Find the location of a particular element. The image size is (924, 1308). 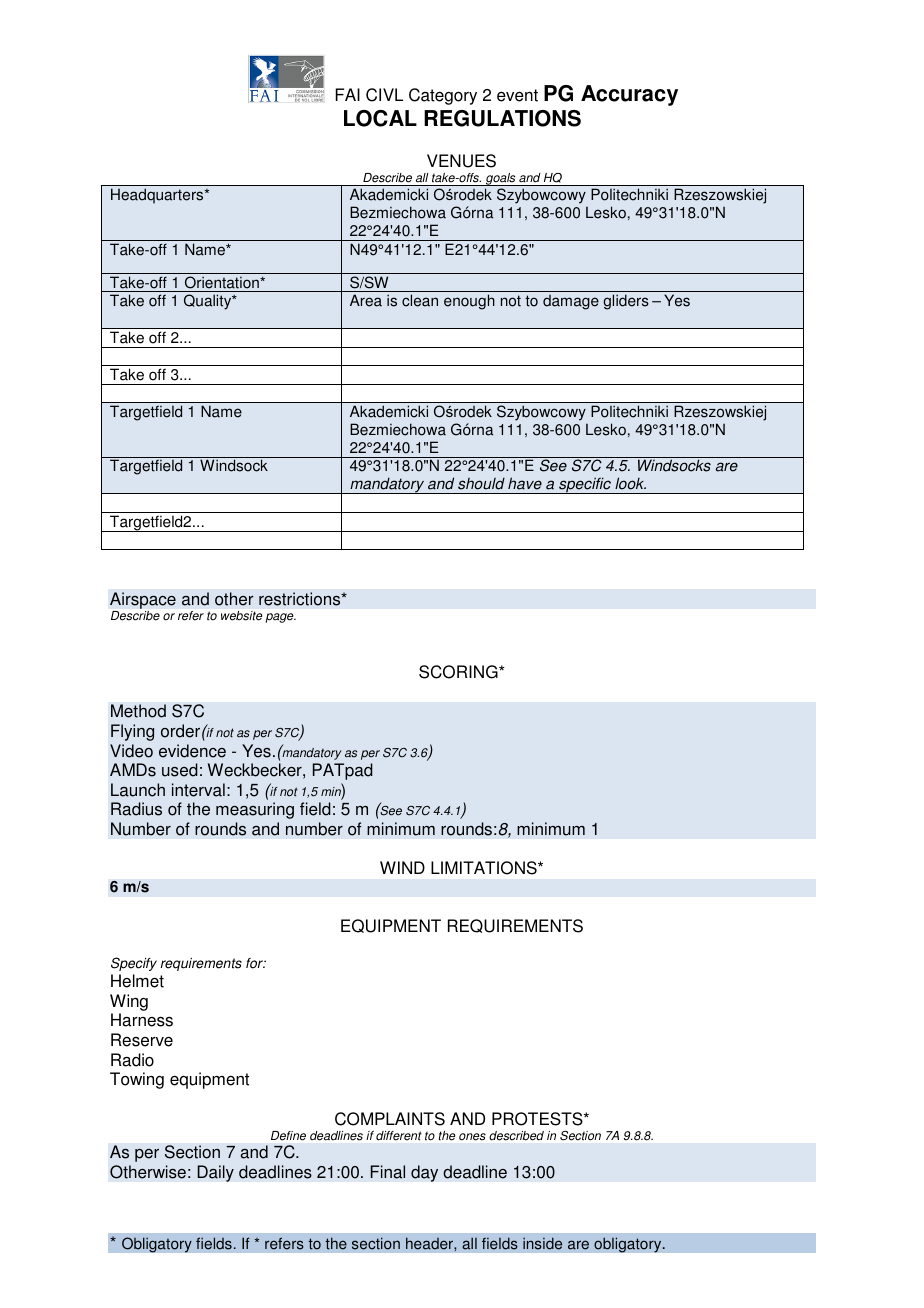

inside is located at coordinates (542, 1243).
